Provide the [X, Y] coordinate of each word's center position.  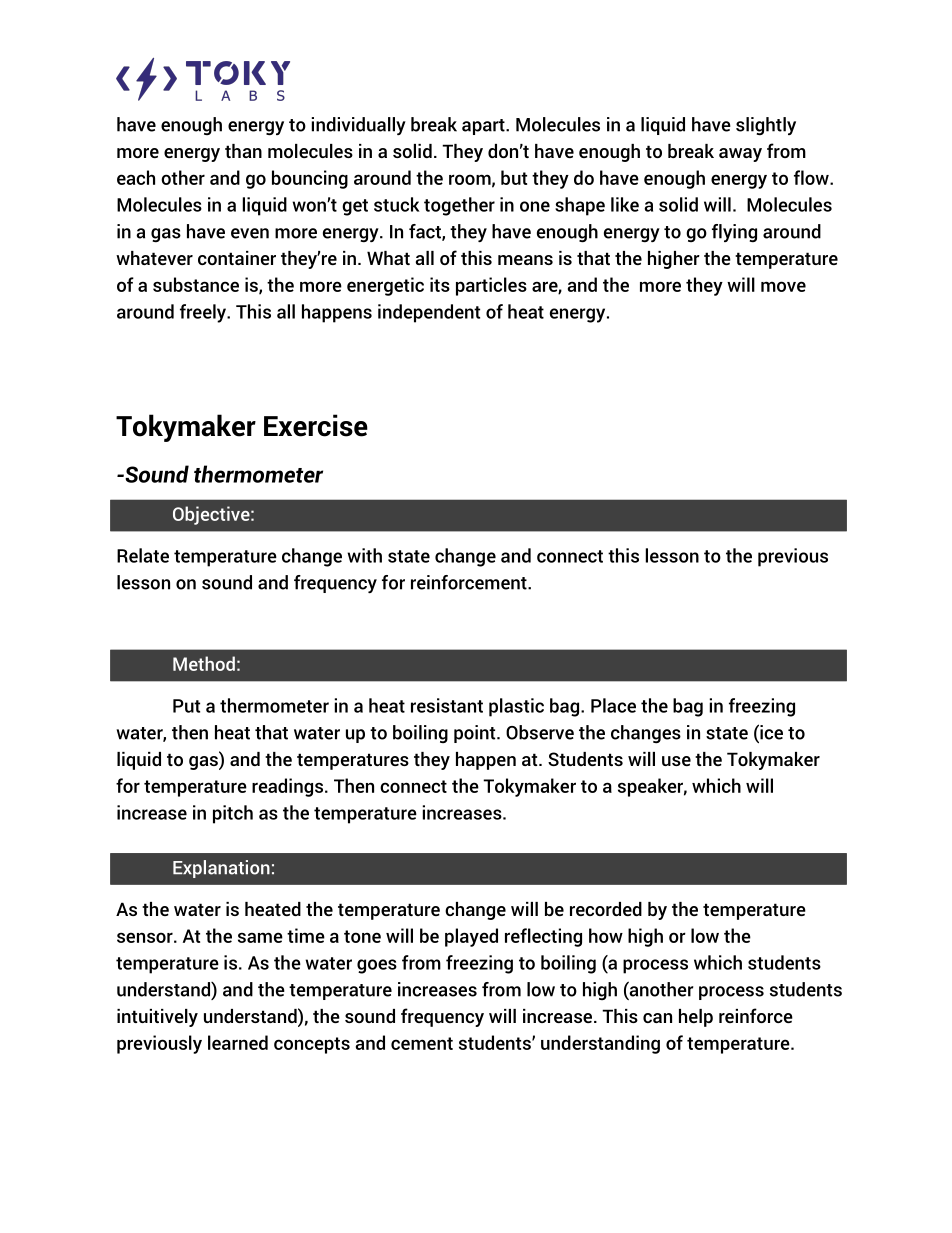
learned [238, 1042]
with [364, 555]
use [676, 761]
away [740, 155]
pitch [233, 814]
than [243, 151]
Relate [143, 555]
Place [613, 705]
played [471, 937]
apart [484, 127]
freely [204, 313]
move [783, 286]
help [696, 1018]
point [476, 734]
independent [429, 313]
